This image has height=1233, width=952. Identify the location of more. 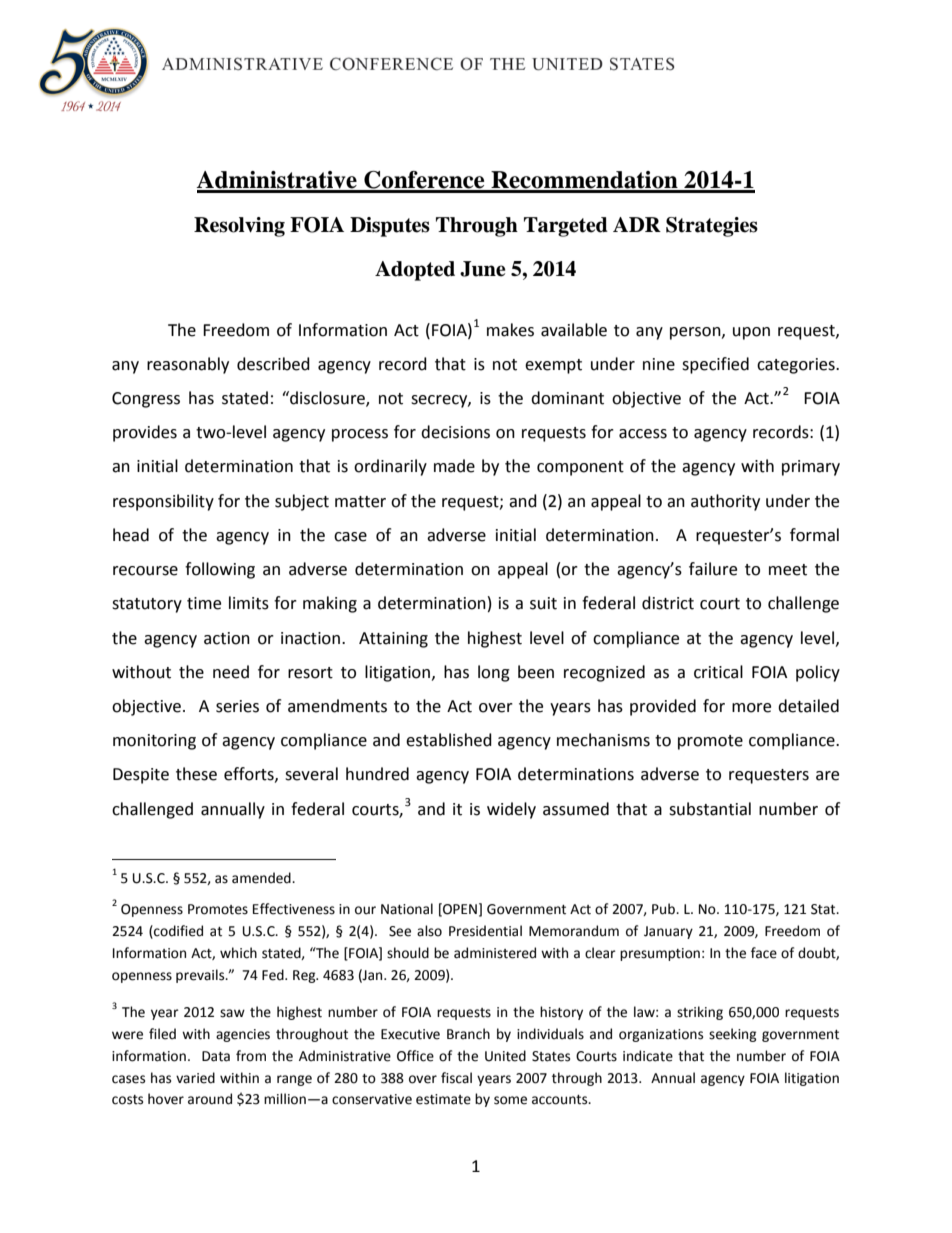
(751, 708).
